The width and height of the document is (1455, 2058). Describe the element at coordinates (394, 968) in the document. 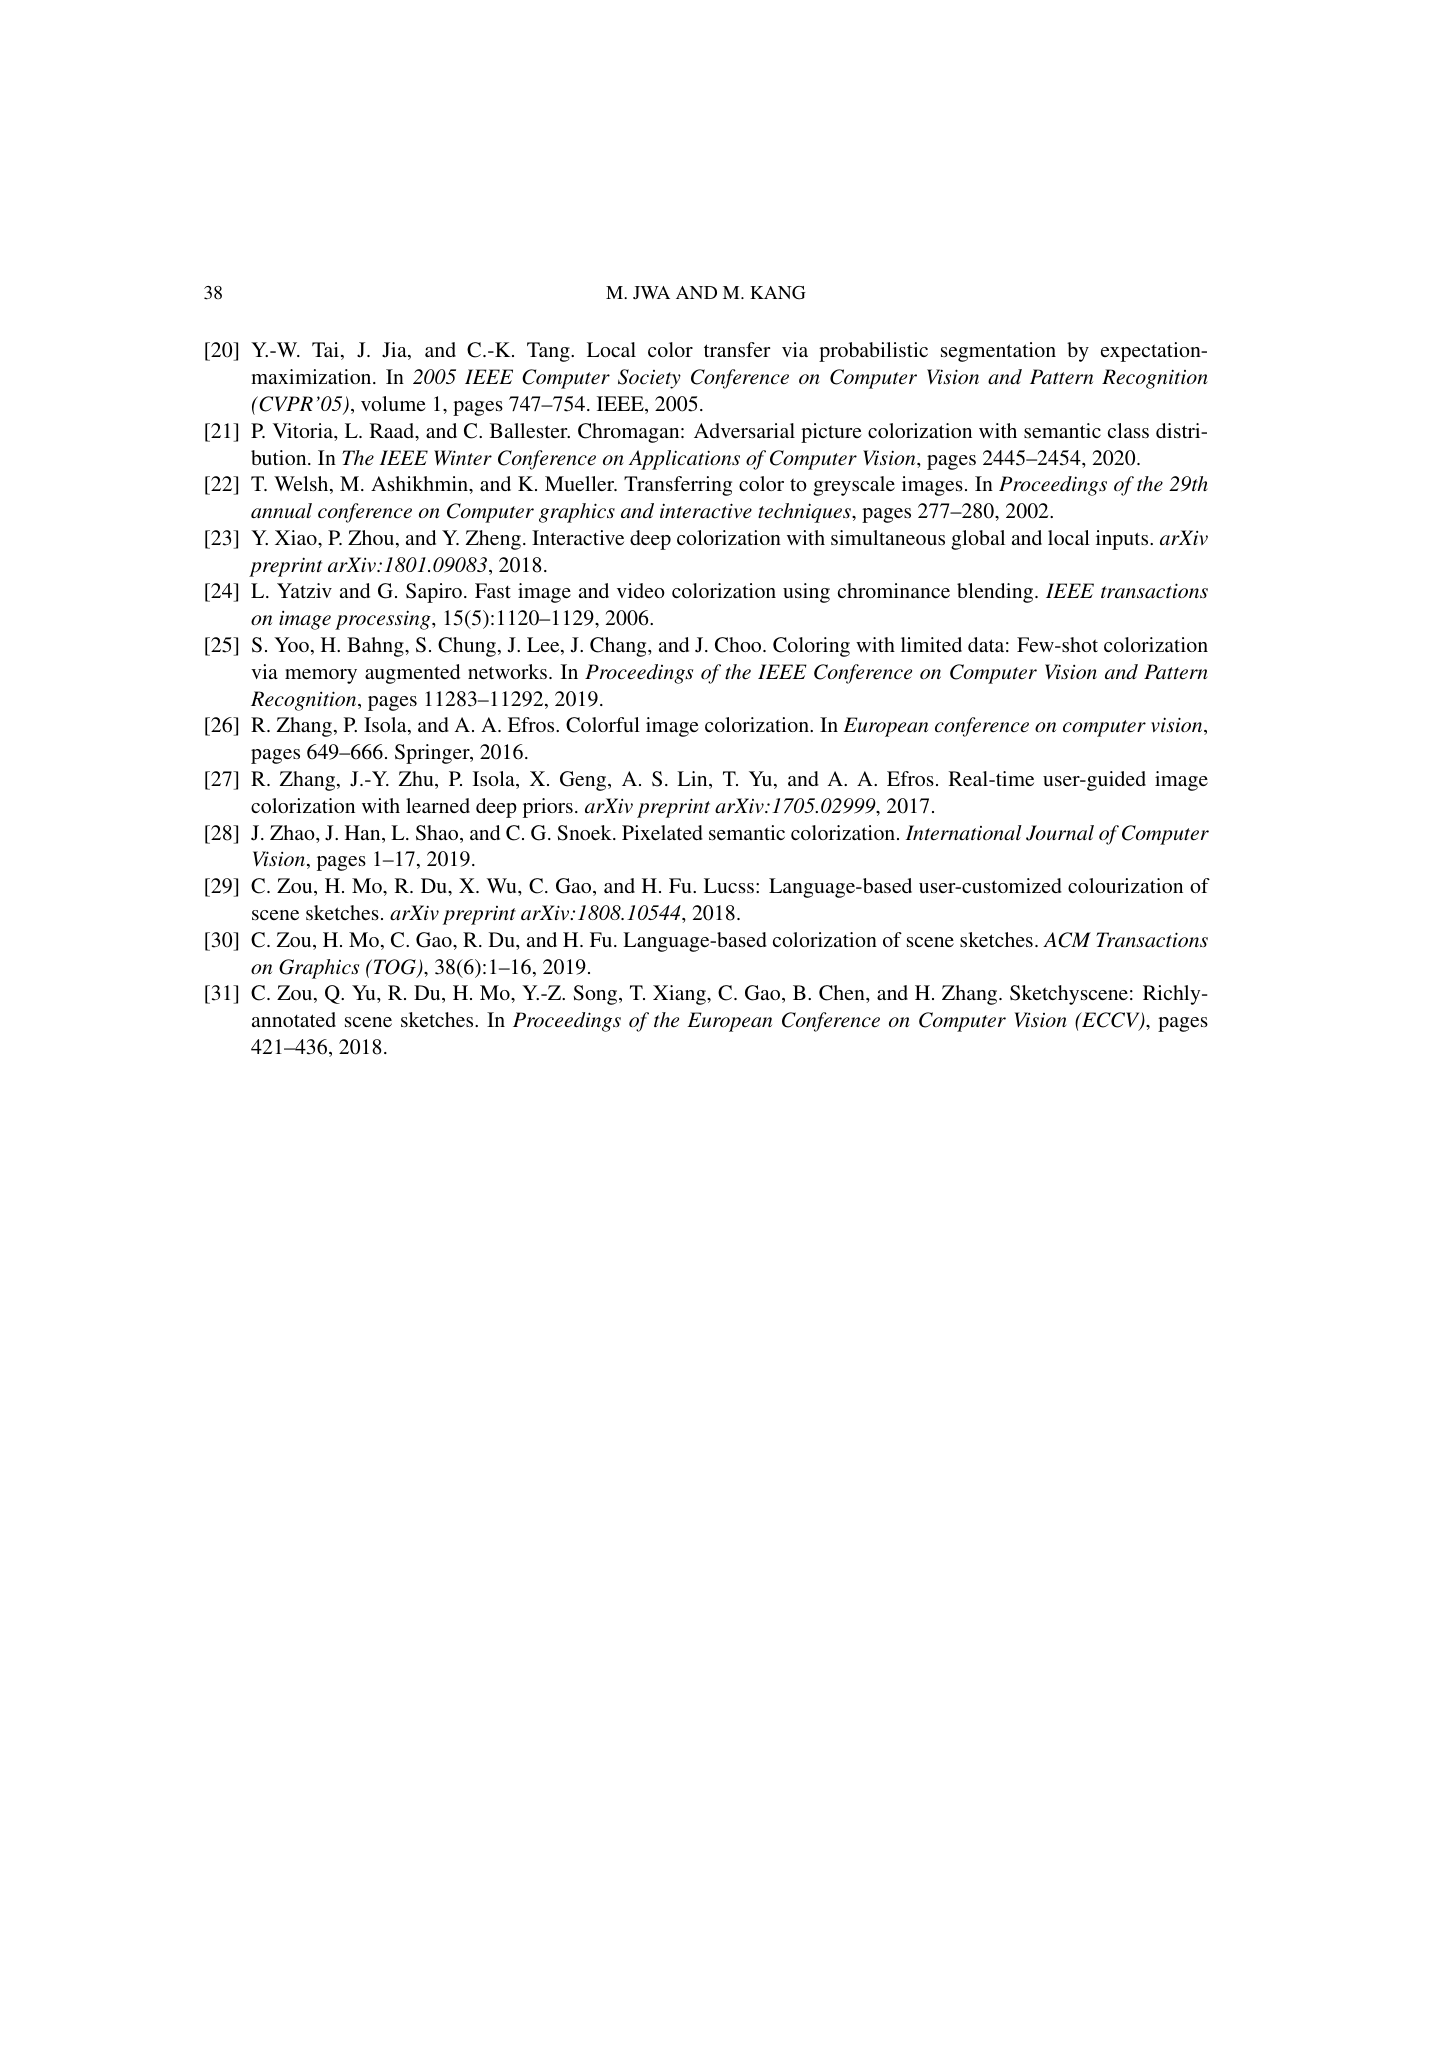

I see `TOG` at that location.
